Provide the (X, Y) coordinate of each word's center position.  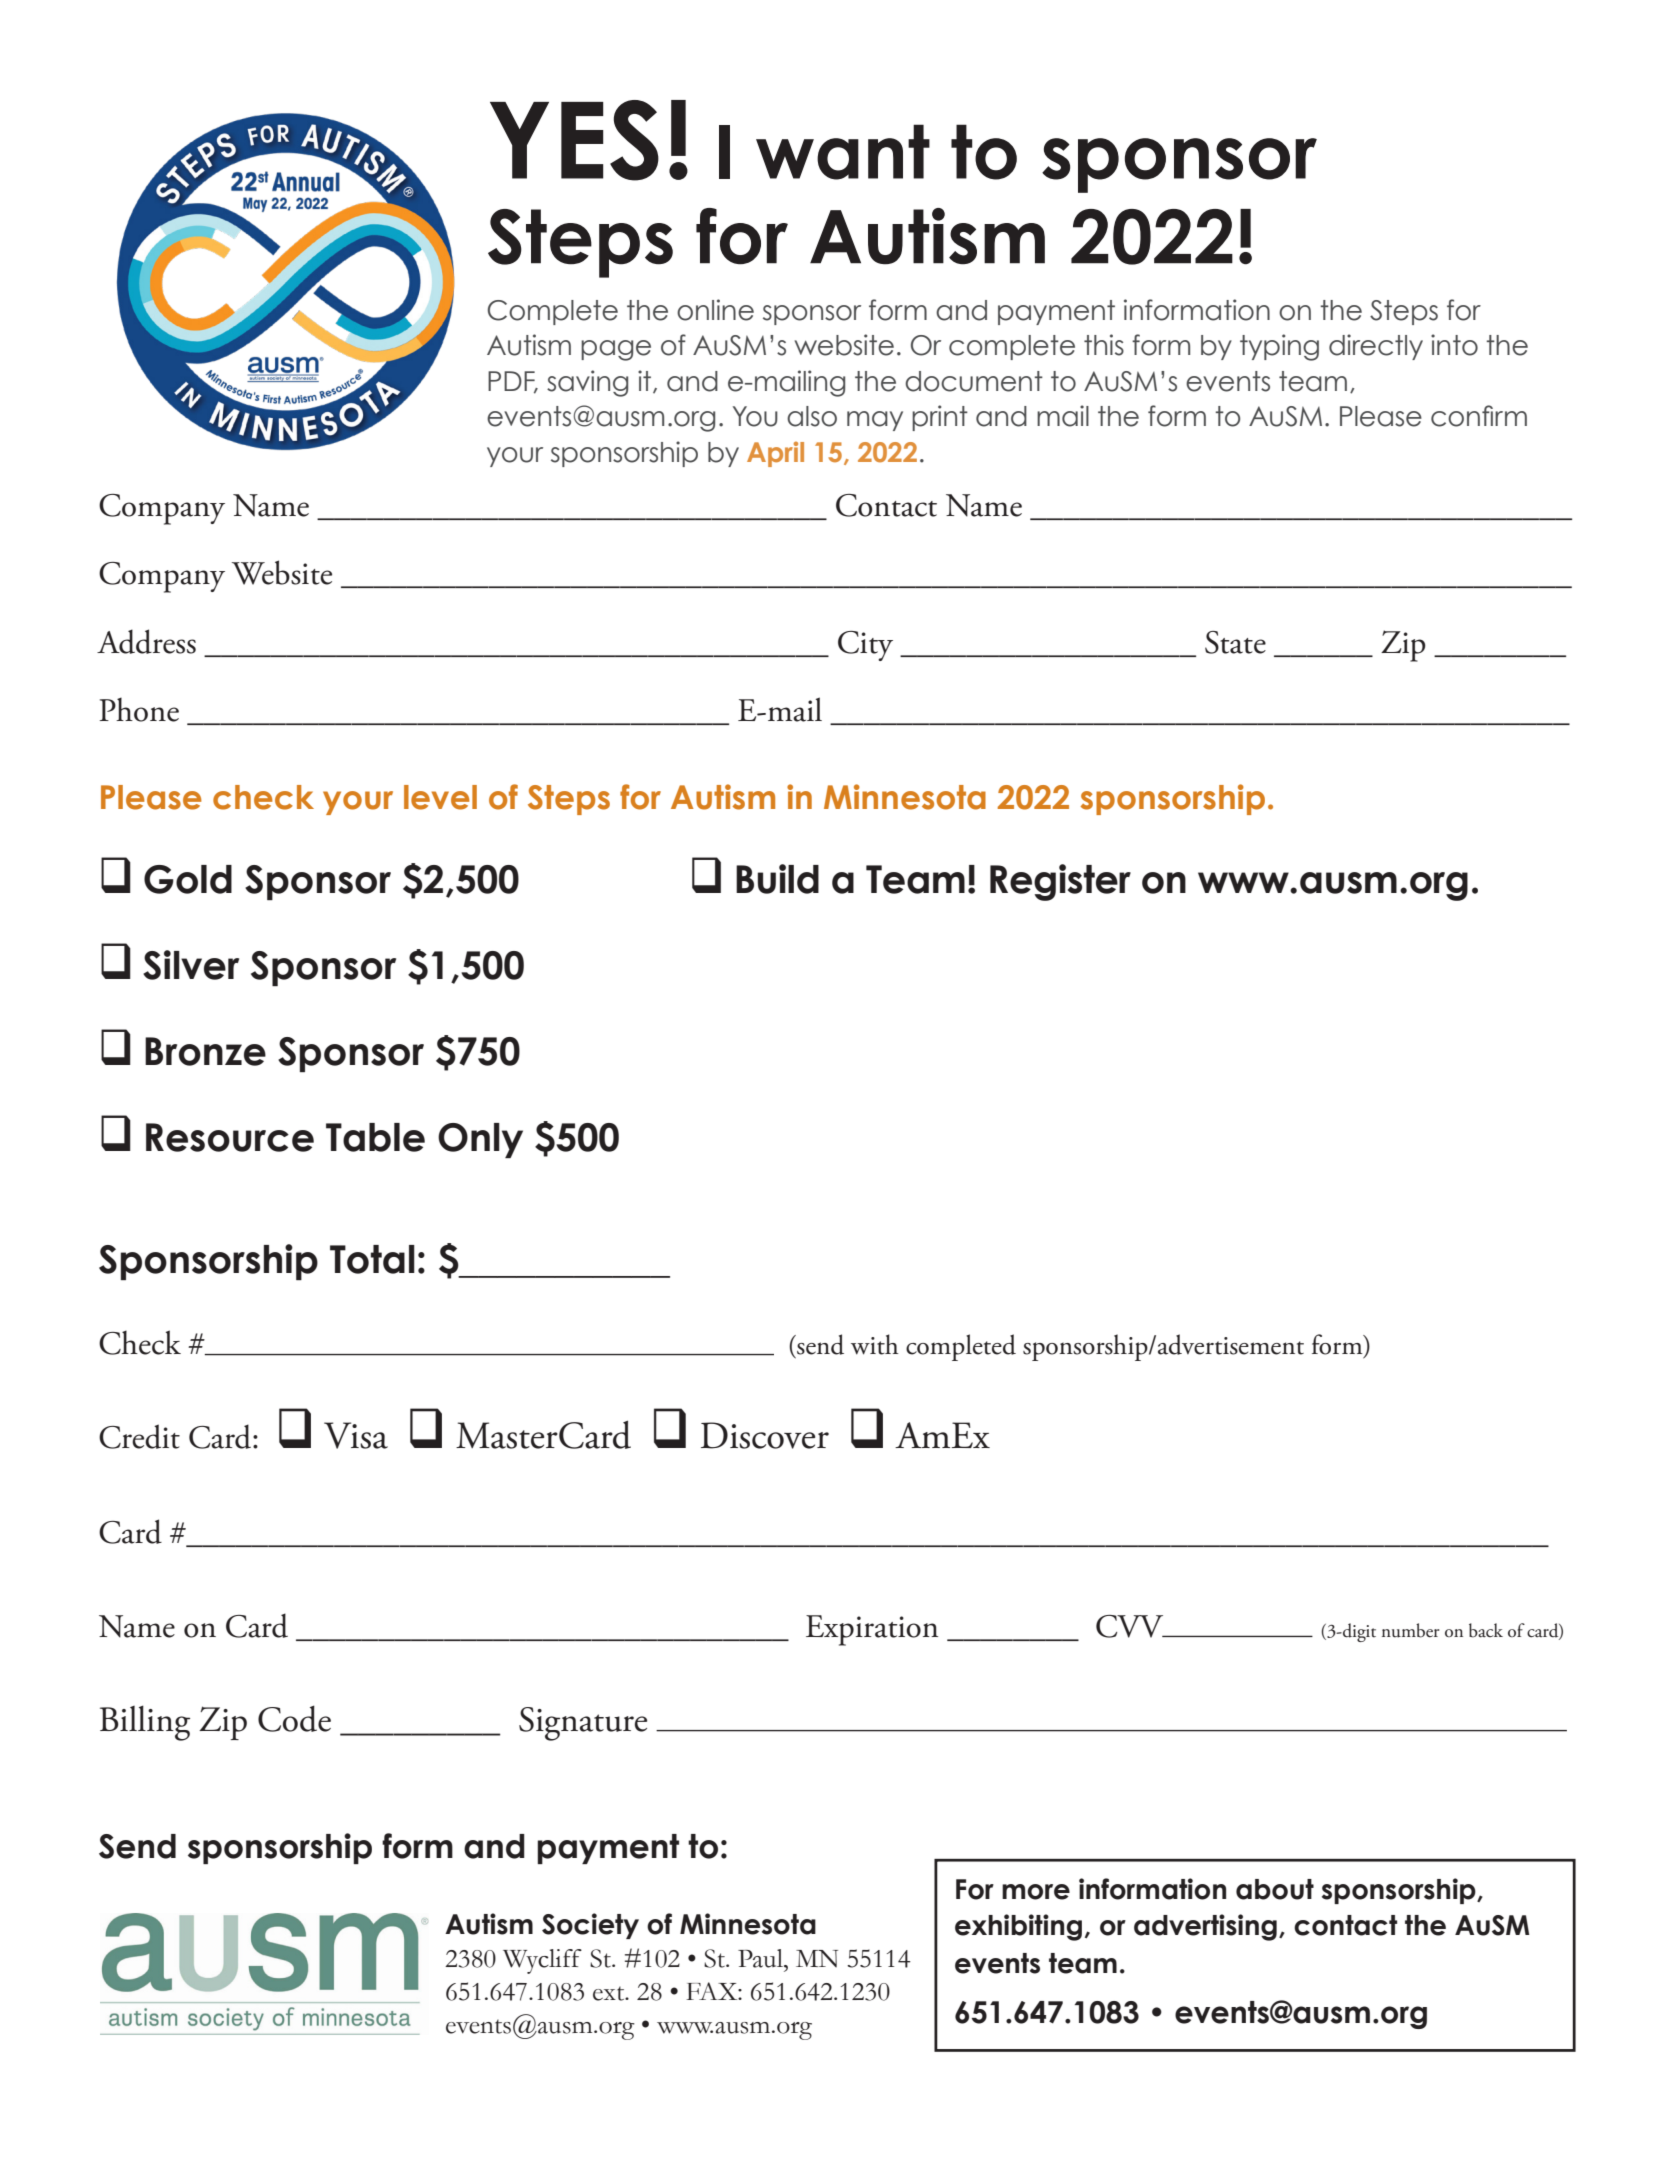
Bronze (205, 1051)
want (843, 152)
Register (1060, 882)
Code (294, 1718)
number (1410, 1630)
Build (777, 879)
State (1235, 642)
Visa (356, 1435)
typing (1279, 347)
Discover (765, 1435)
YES (574, 140)
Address (146, 641)
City (865, 646)
